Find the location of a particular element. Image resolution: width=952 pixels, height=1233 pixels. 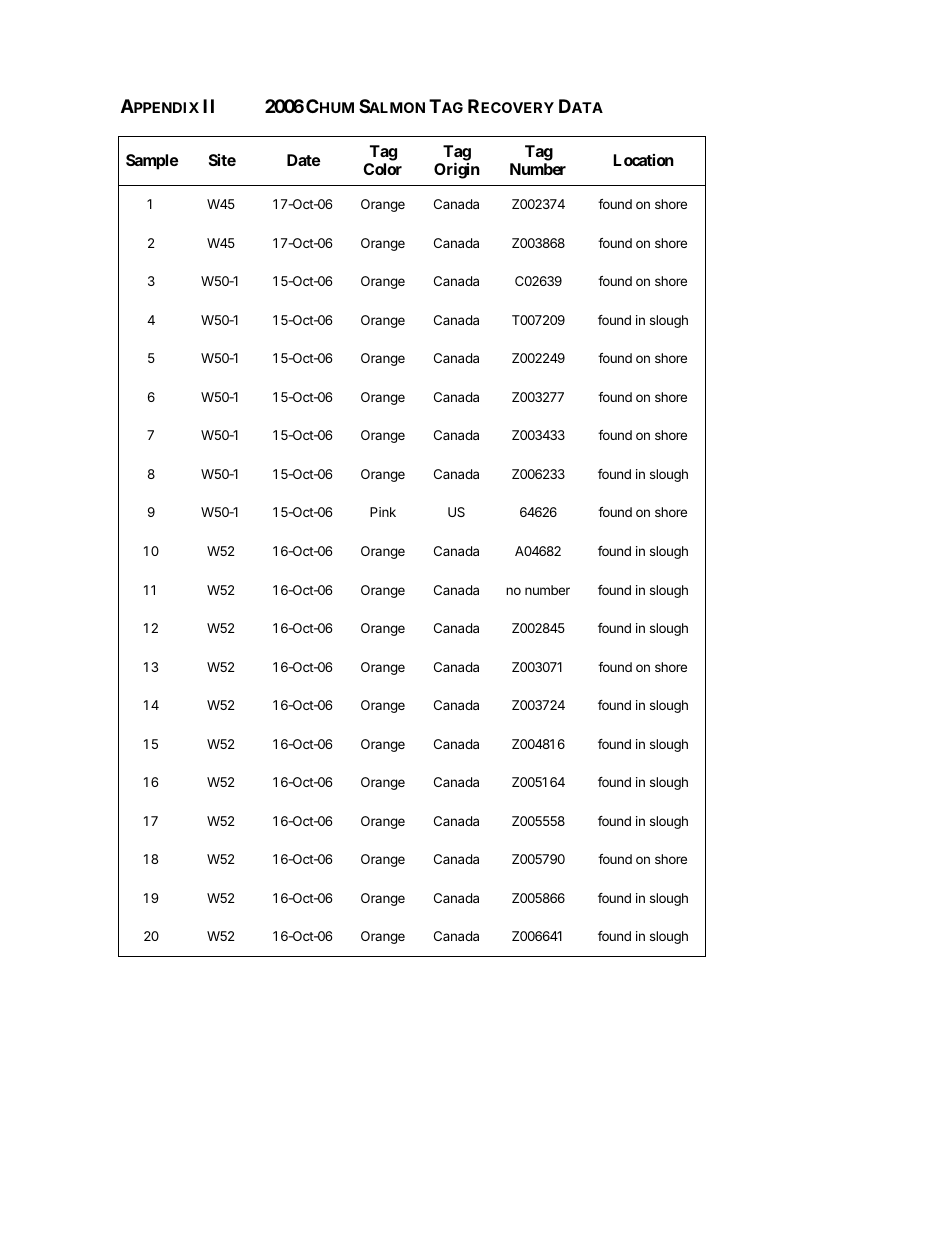

Sample is located at coordinates (152, 162).
